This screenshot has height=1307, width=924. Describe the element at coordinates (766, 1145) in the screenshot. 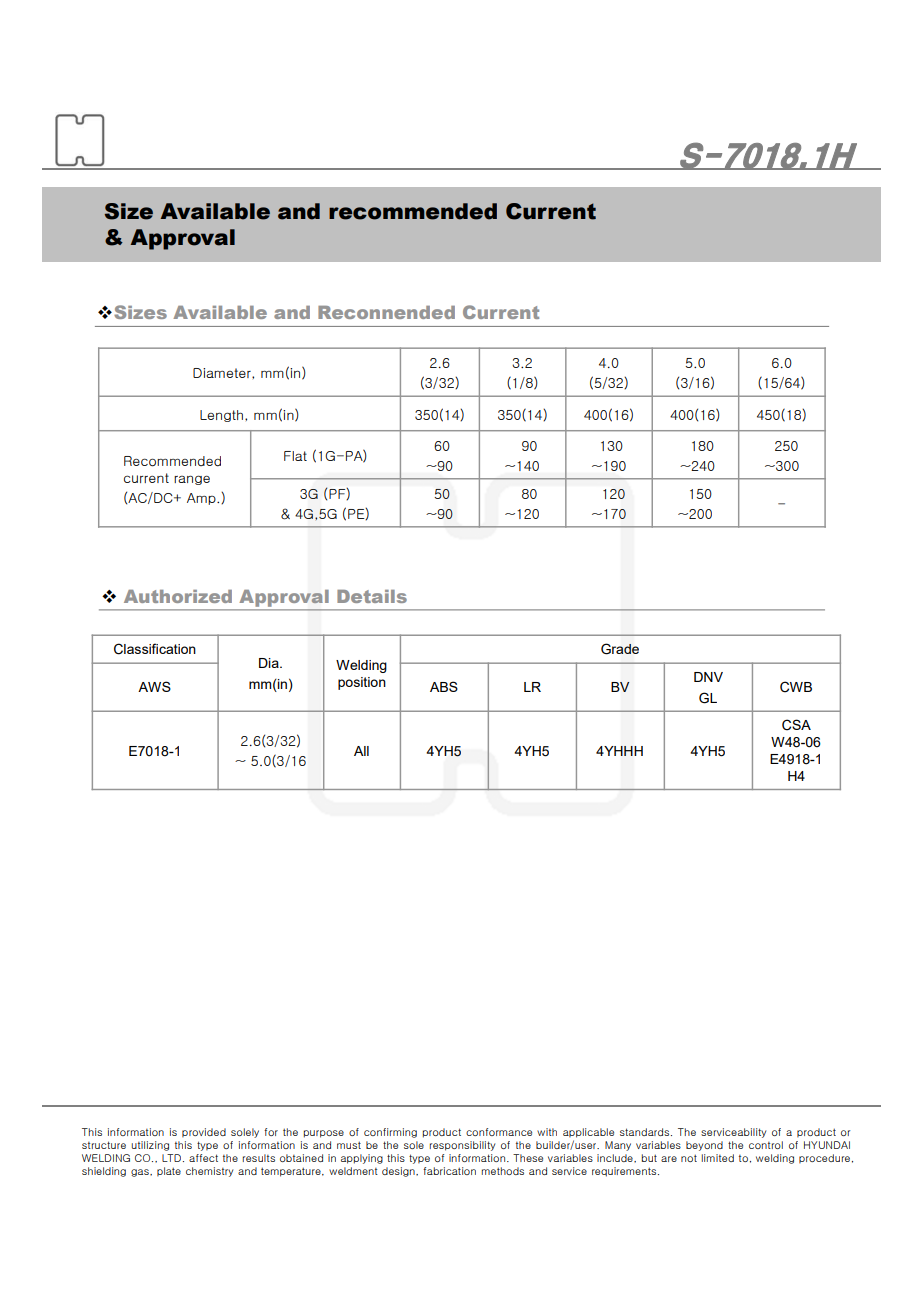

I see `control` at that location.
